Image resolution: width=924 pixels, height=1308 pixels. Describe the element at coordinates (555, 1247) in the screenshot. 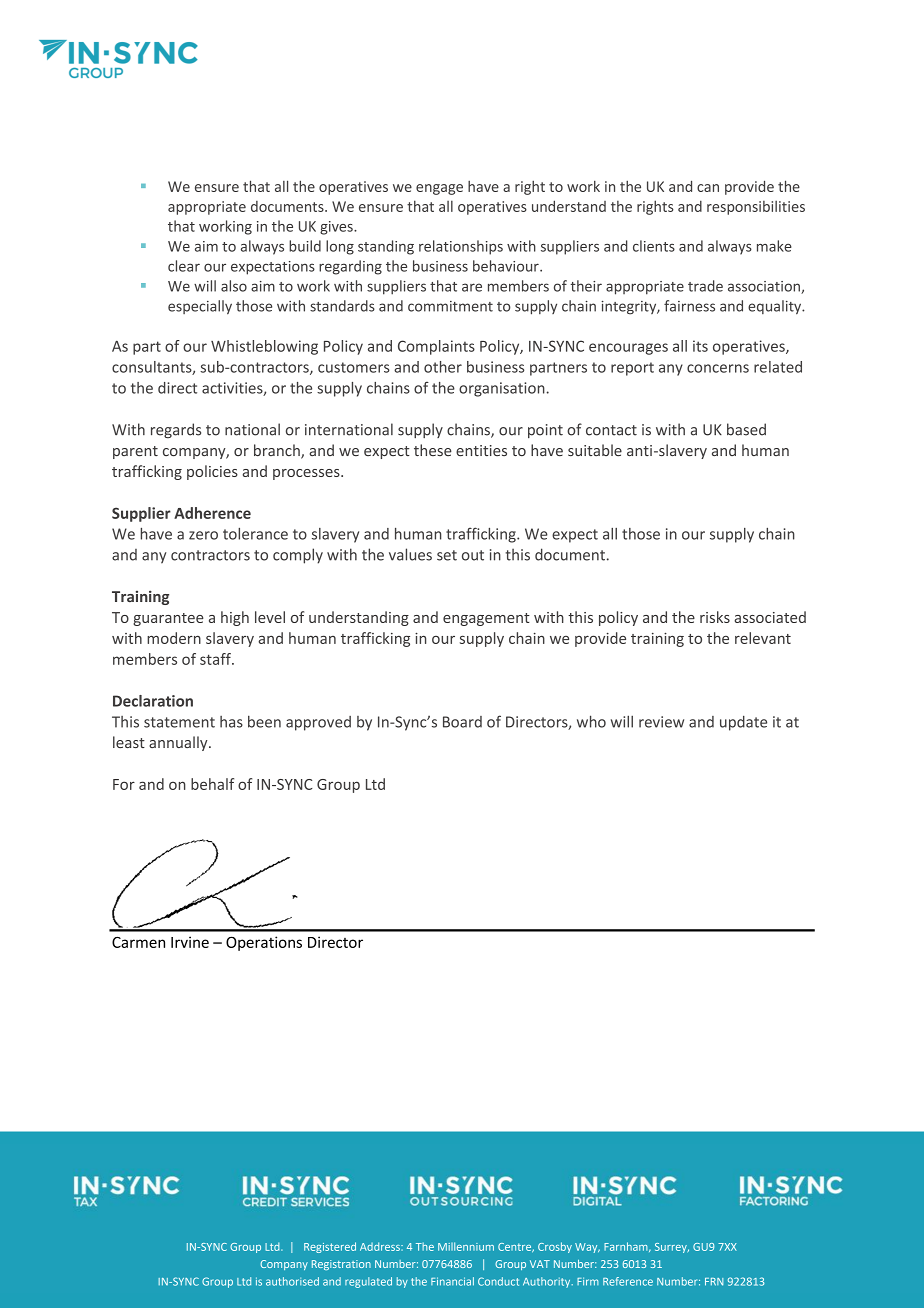

I see `Crosby` at that location.
